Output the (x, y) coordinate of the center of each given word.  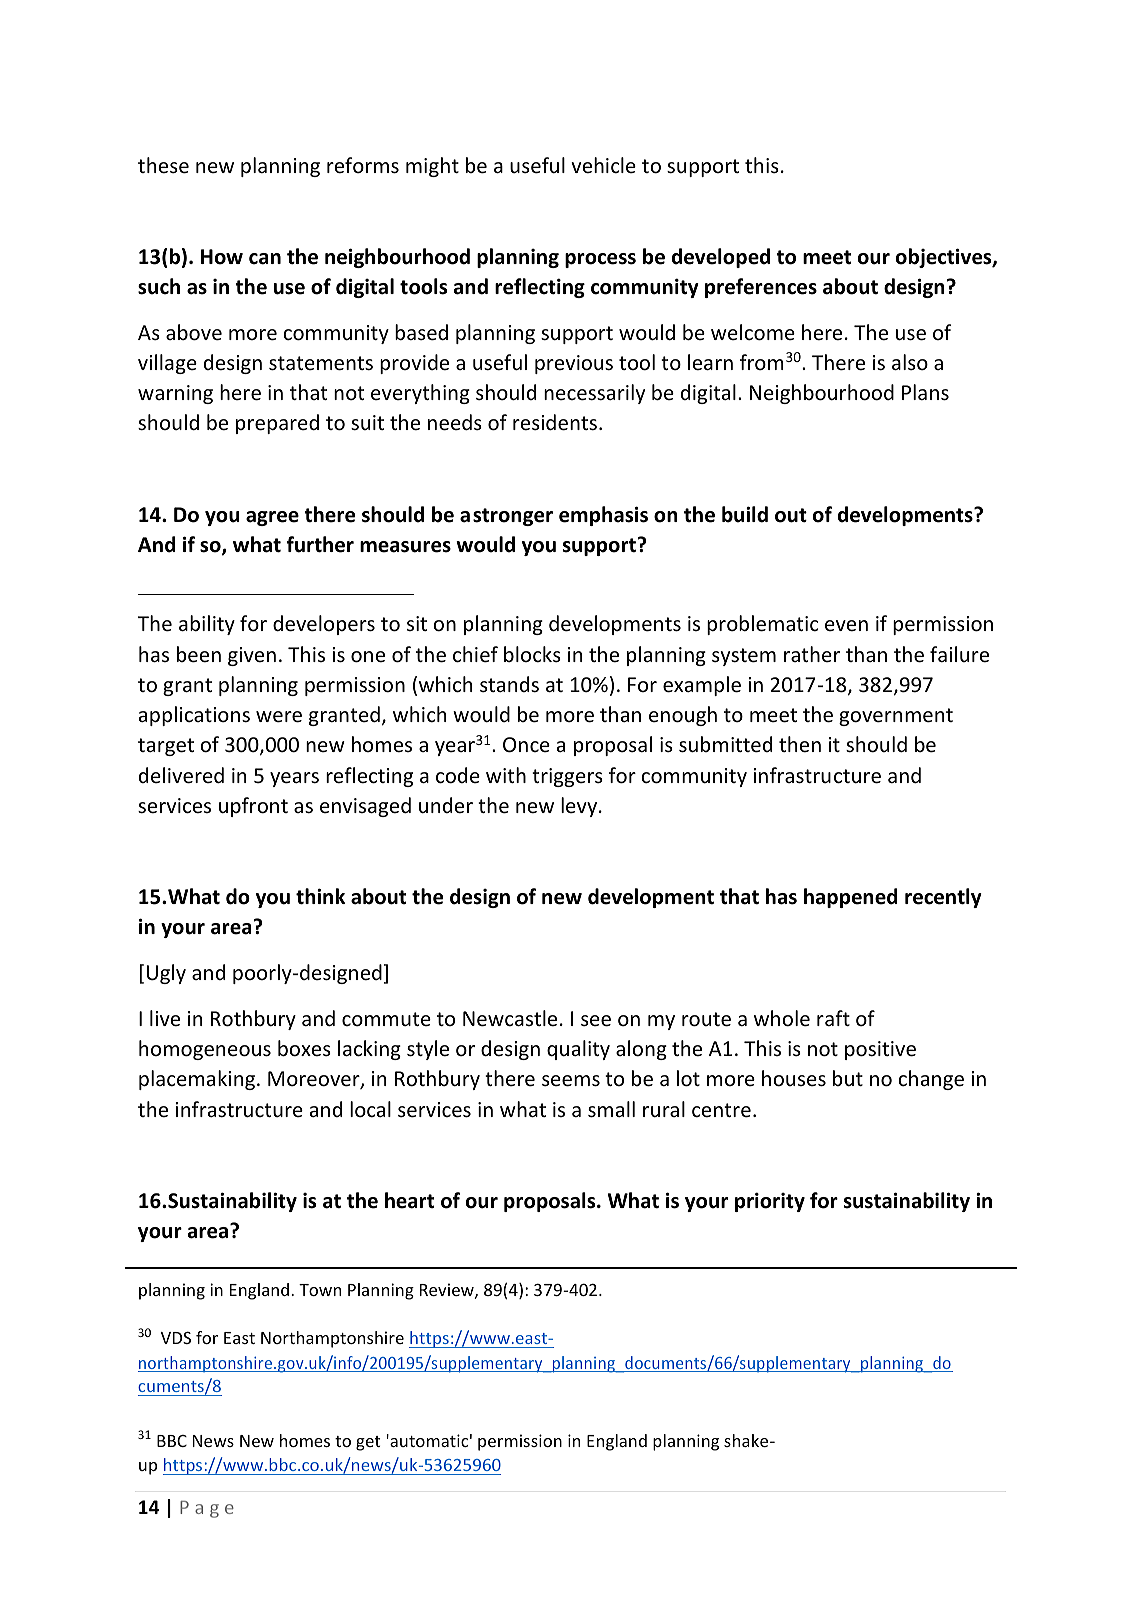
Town (320, 1290)
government (896, 717)
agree (272, 518)
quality (578, 1050)
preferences (761, 288)
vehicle (603, 165)
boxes (304, 1048)
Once (526, 745)
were (279, 717)
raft (833, 1018)
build (745, 514)
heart (409, 1200)
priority (770, 1202)
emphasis (603, 516)
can (265, 259)
